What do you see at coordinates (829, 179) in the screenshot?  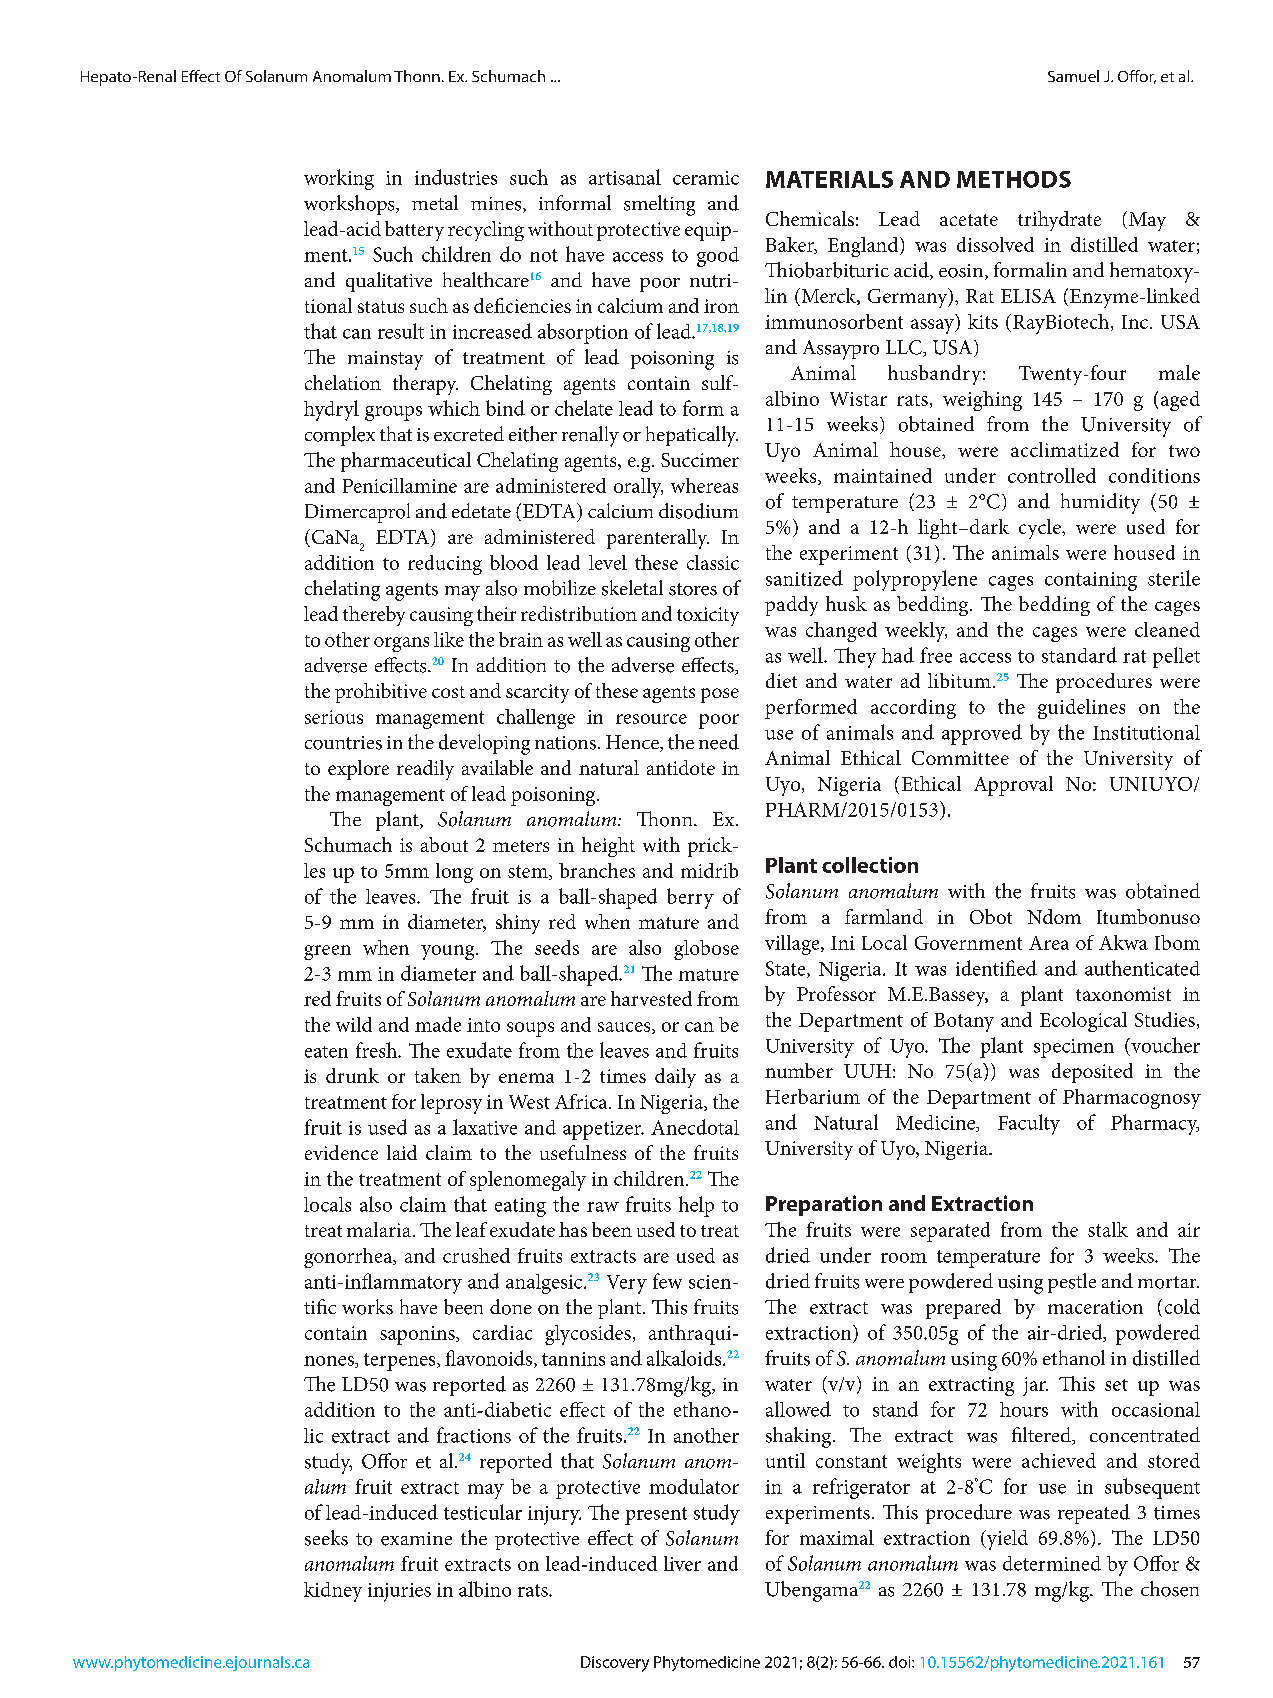 I see `MATERIALS` at bounding box center [829, 179].
